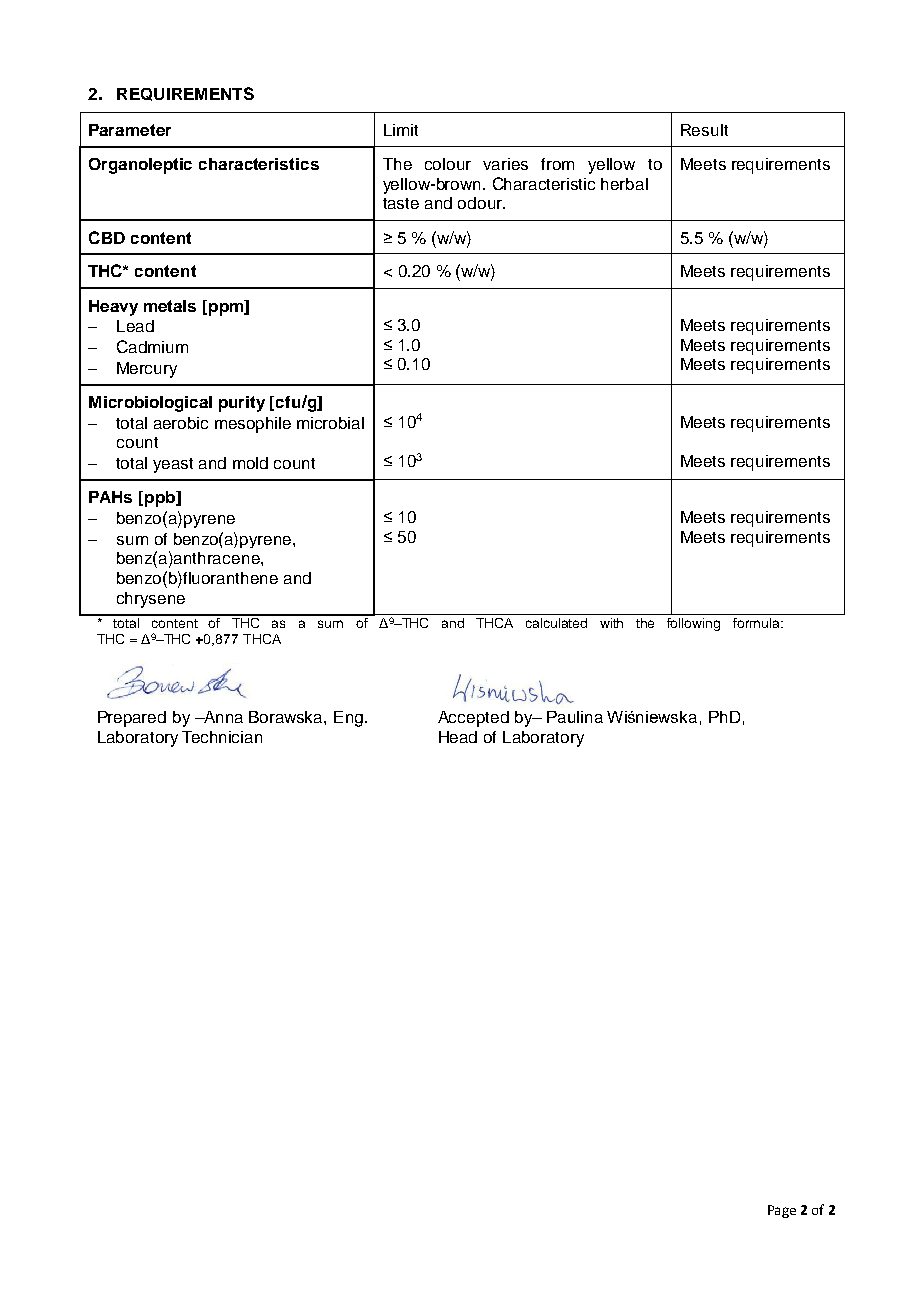  Describe the element at coordinates (222, 717) in the screenshot. I see `Anna` at that location.
